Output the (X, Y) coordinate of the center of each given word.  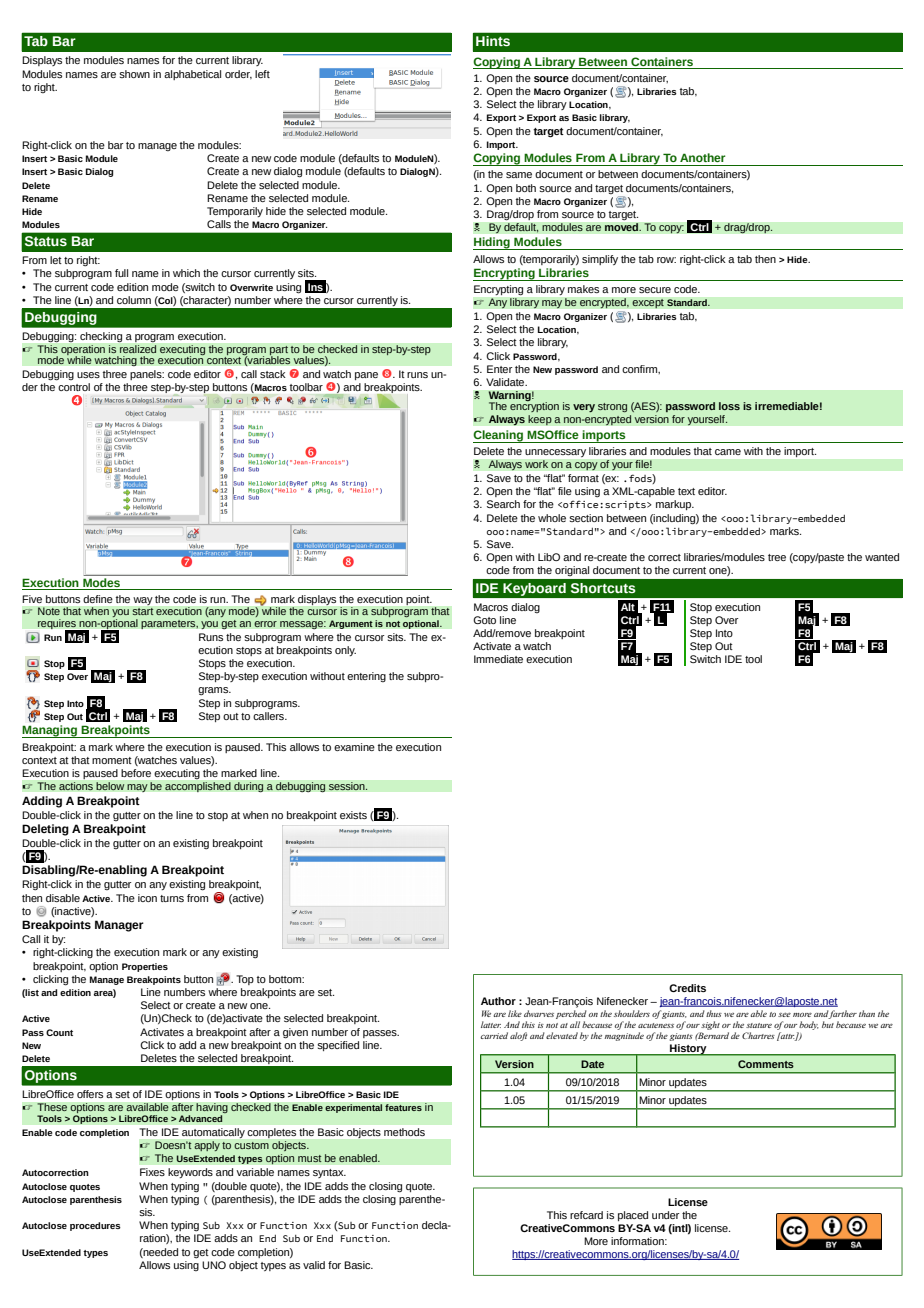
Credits (687, 988)
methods (404, 1132)
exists (353, 815)
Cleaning (499, 436)
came (728, 452)
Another (702, 157)
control (74, 387)
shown (134, 74)
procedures (95, 1226)
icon (147, 898)
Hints (493, 41)
